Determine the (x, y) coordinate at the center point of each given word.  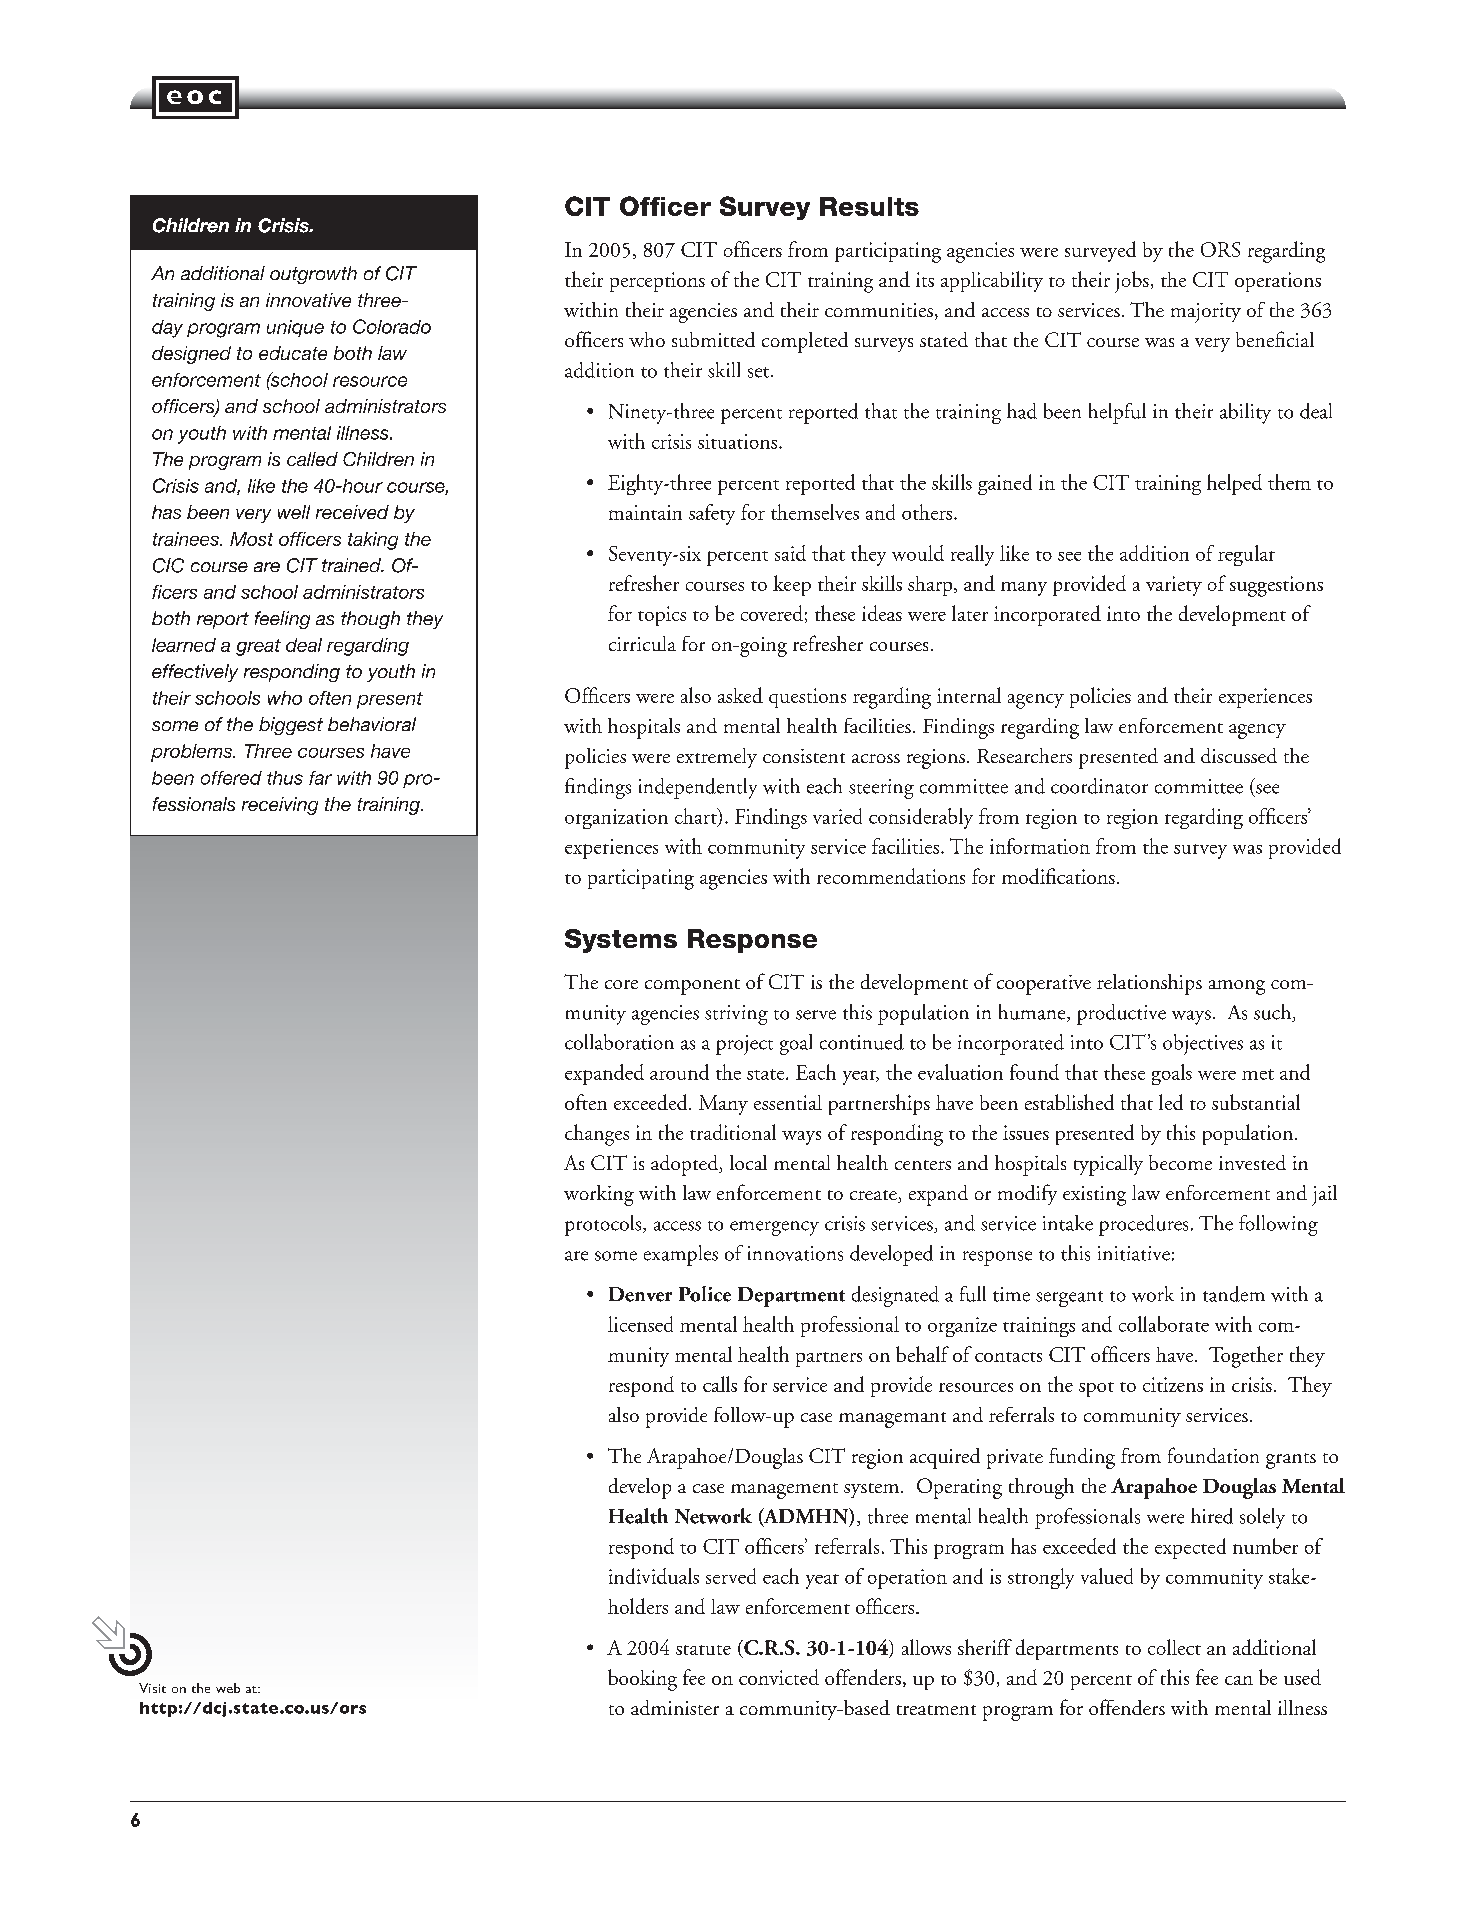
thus (285, 778)
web (228, 1688)
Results (869, 206)
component (692, 987)
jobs (1132, 282)
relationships (1149, 984)
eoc (194, 97)
